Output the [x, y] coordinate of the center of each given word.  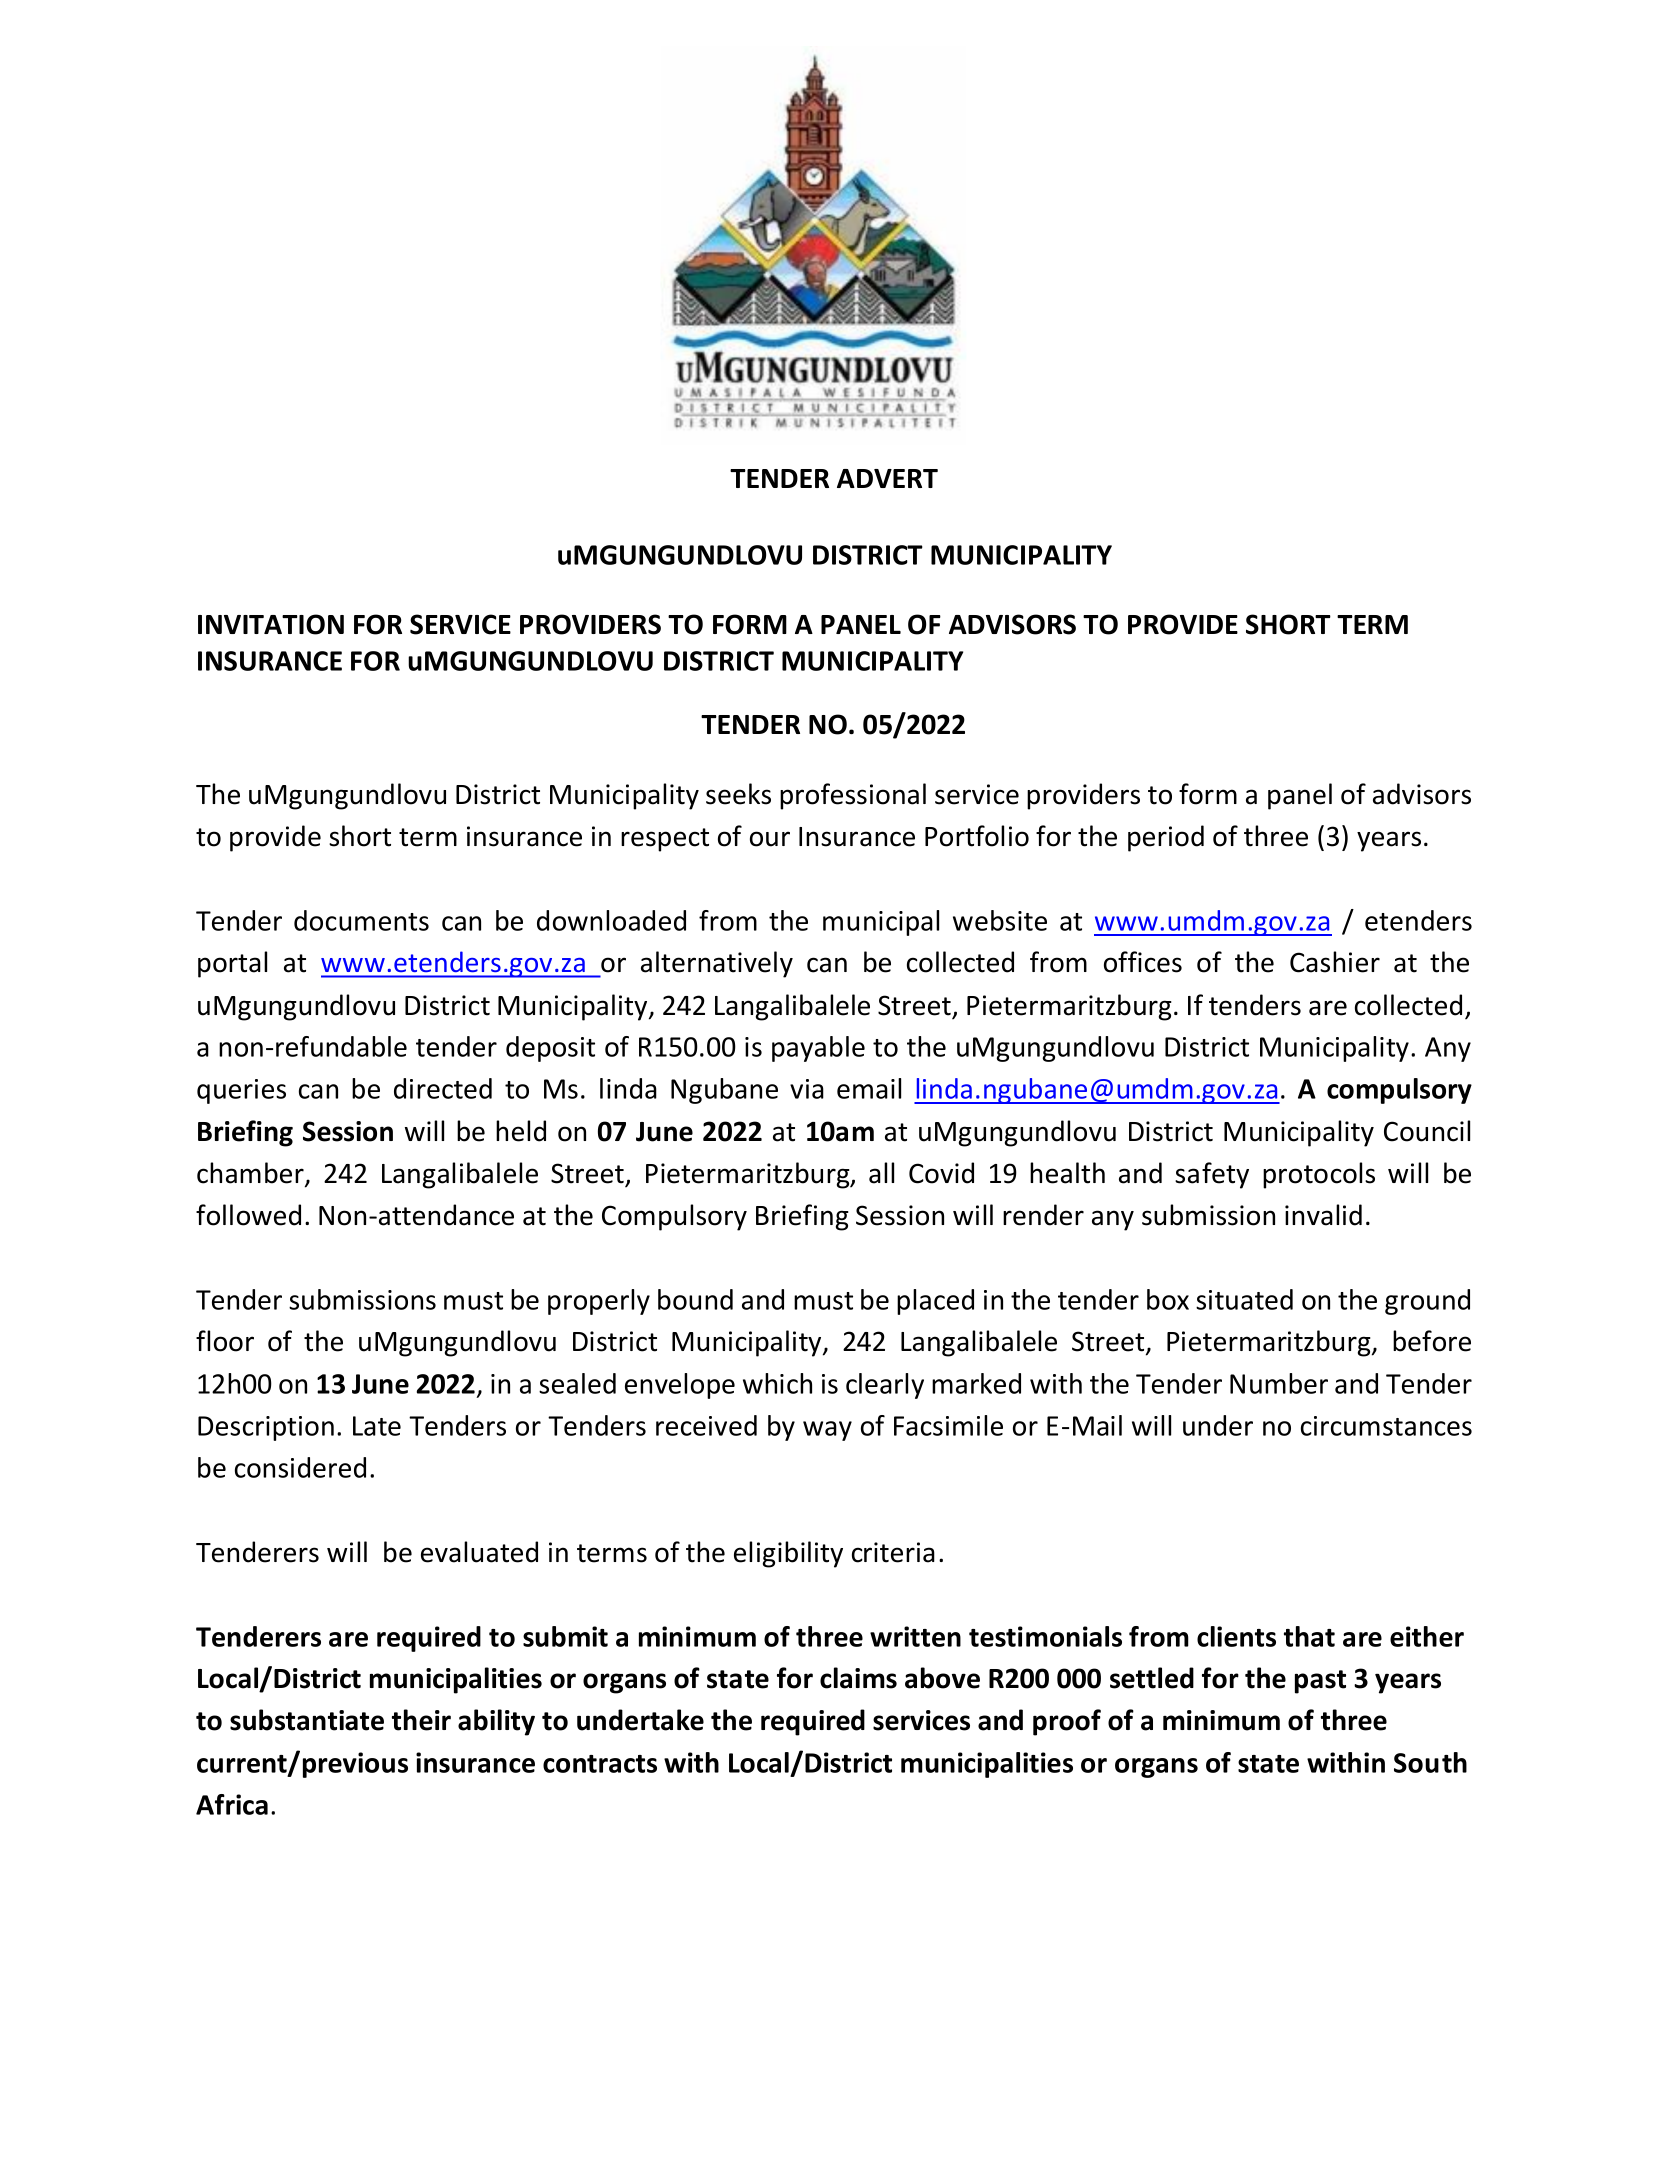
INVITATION [271, 624]
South [1430, 1762]
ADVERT [887, 478]
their [421, 1720]
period [1166, 838]
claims [858, 1678]
